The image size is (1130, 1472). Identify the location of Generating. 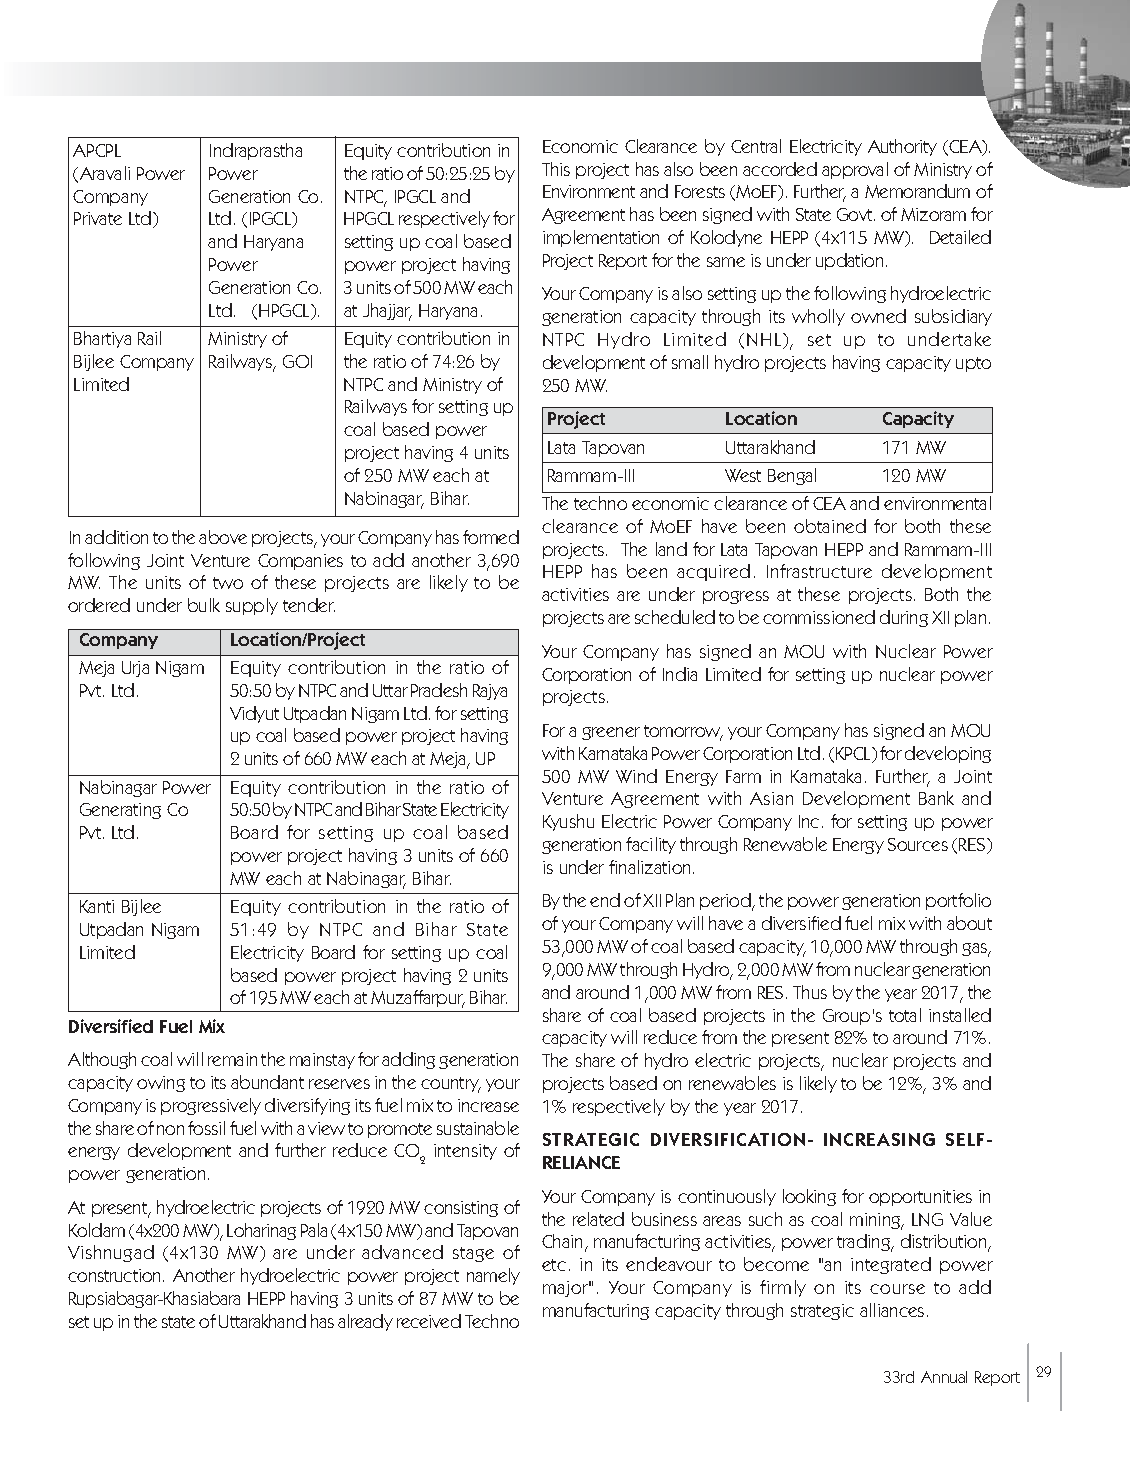
(120, 811).
